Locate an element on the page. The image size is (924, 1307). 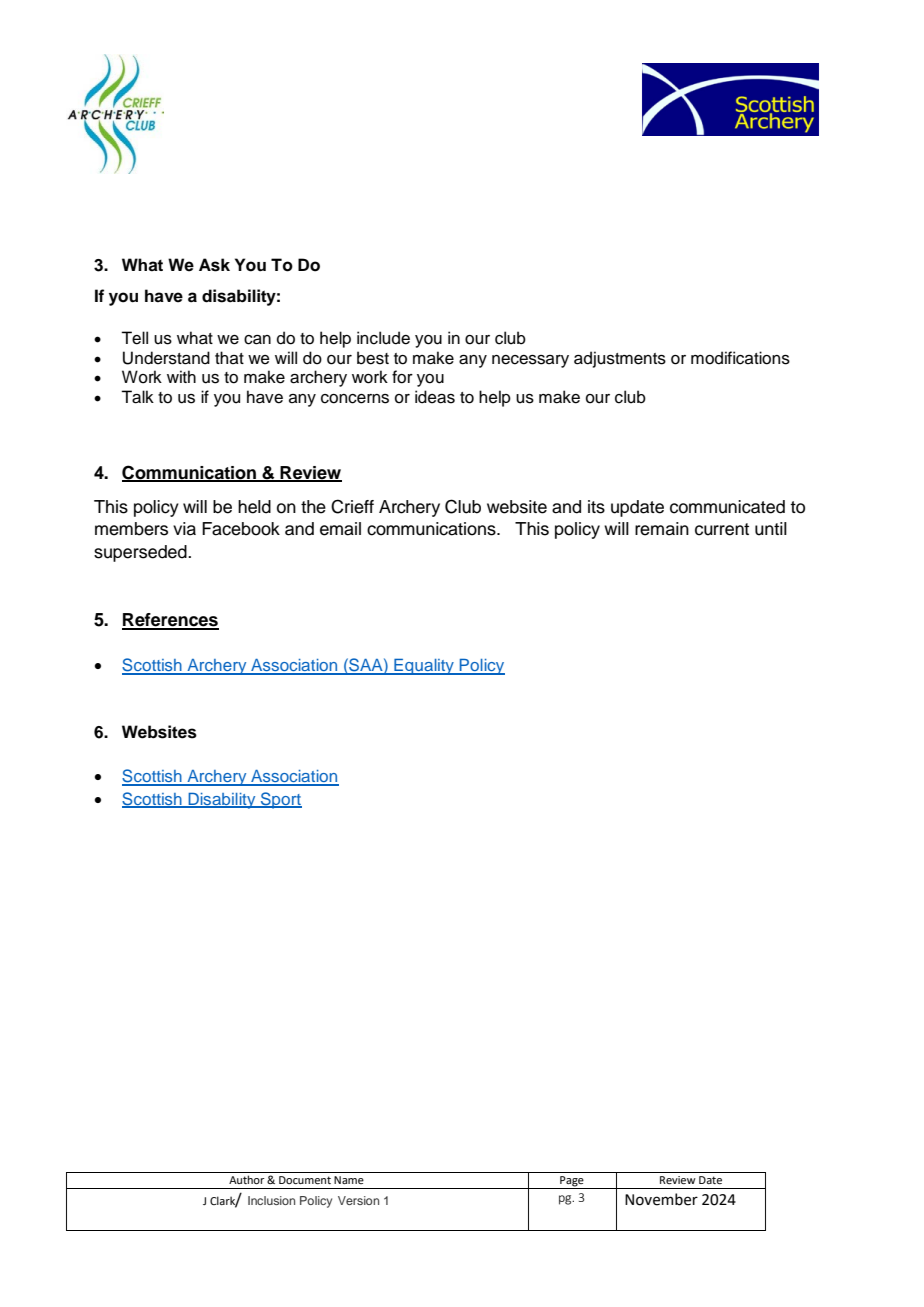
November is located at coordinates (661, 1199).
